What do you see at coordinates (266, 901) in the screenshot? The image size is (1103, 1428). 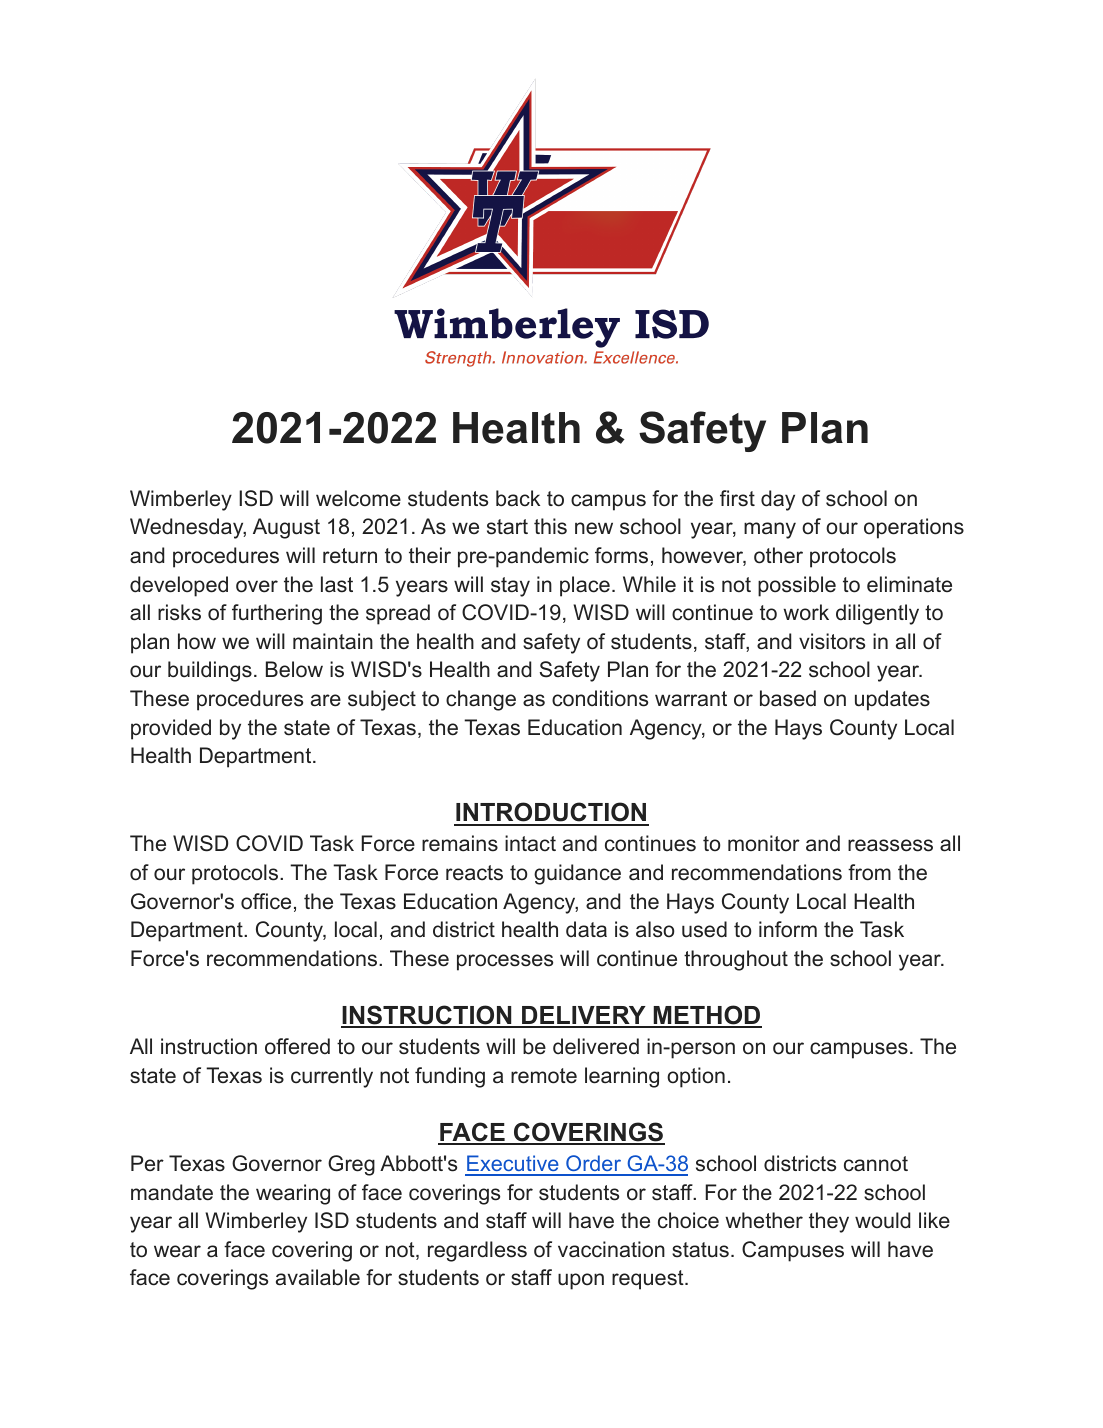 I see `office` at bounding box center [266, 901].
